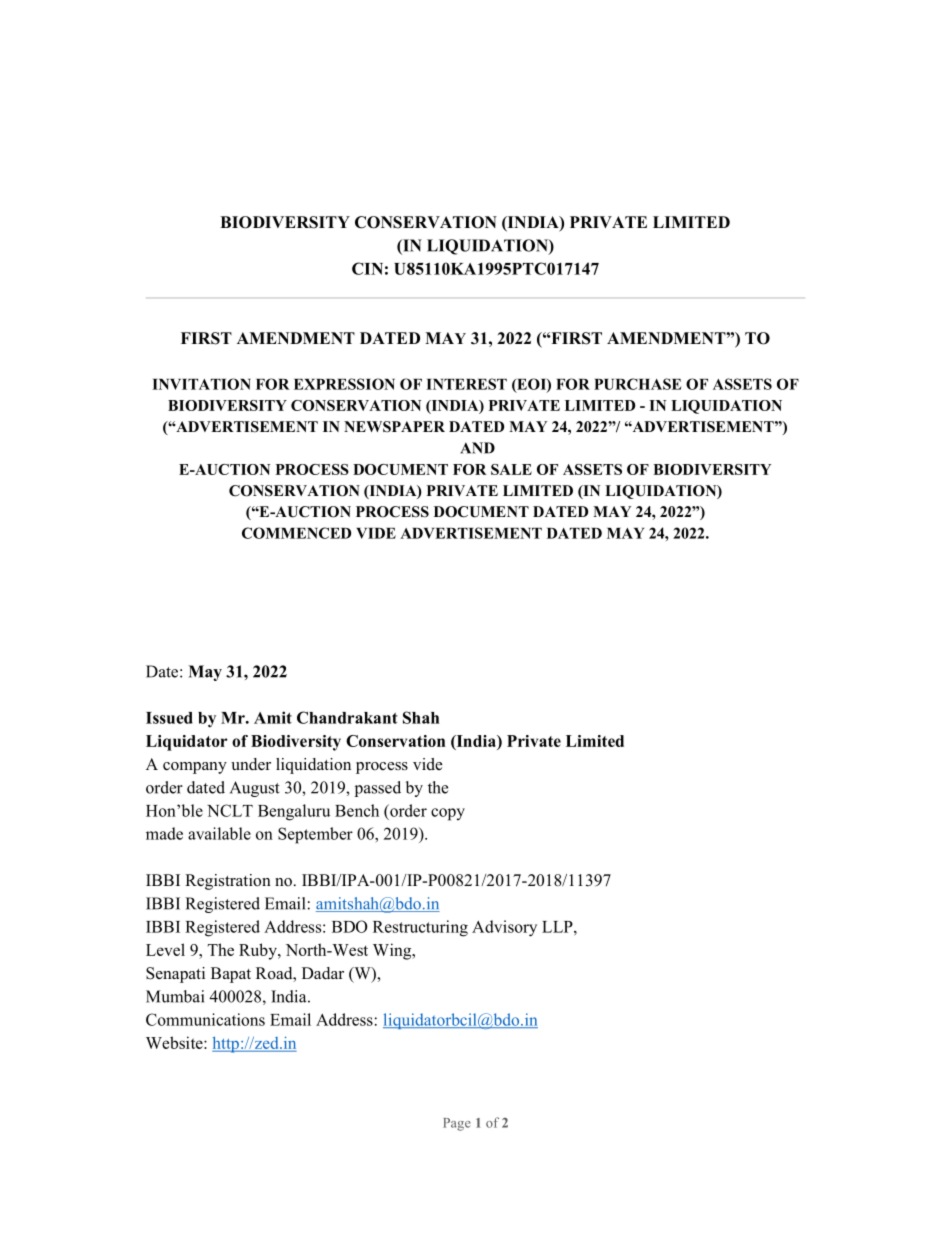 The width and height of the document is (952, 1233). Describe the element at coordinates (457, 1124) in the document. I see `Page` at that location.
